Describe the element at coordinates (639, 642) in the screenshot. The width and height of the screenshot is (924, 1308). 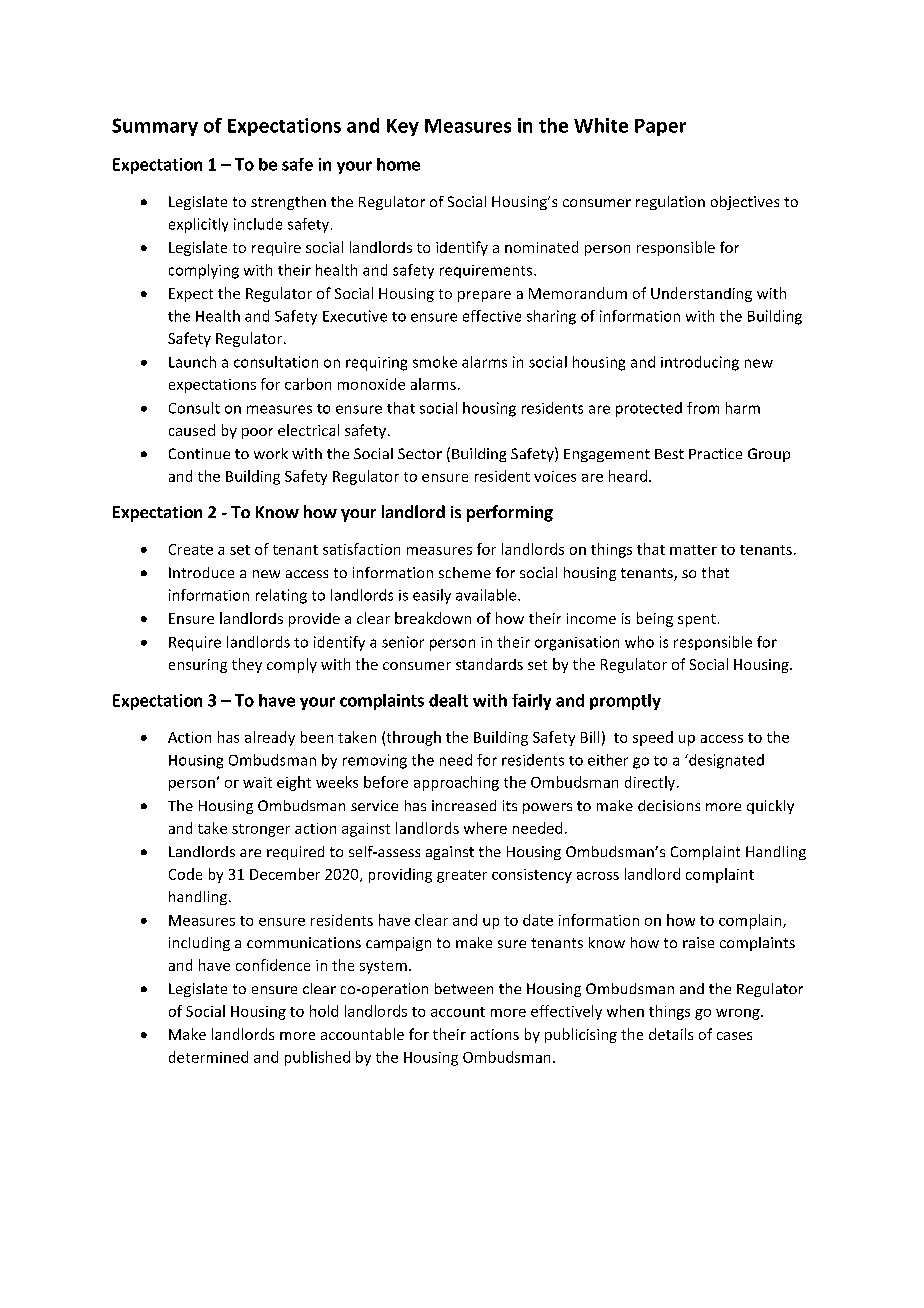
I see `who` at that location.
